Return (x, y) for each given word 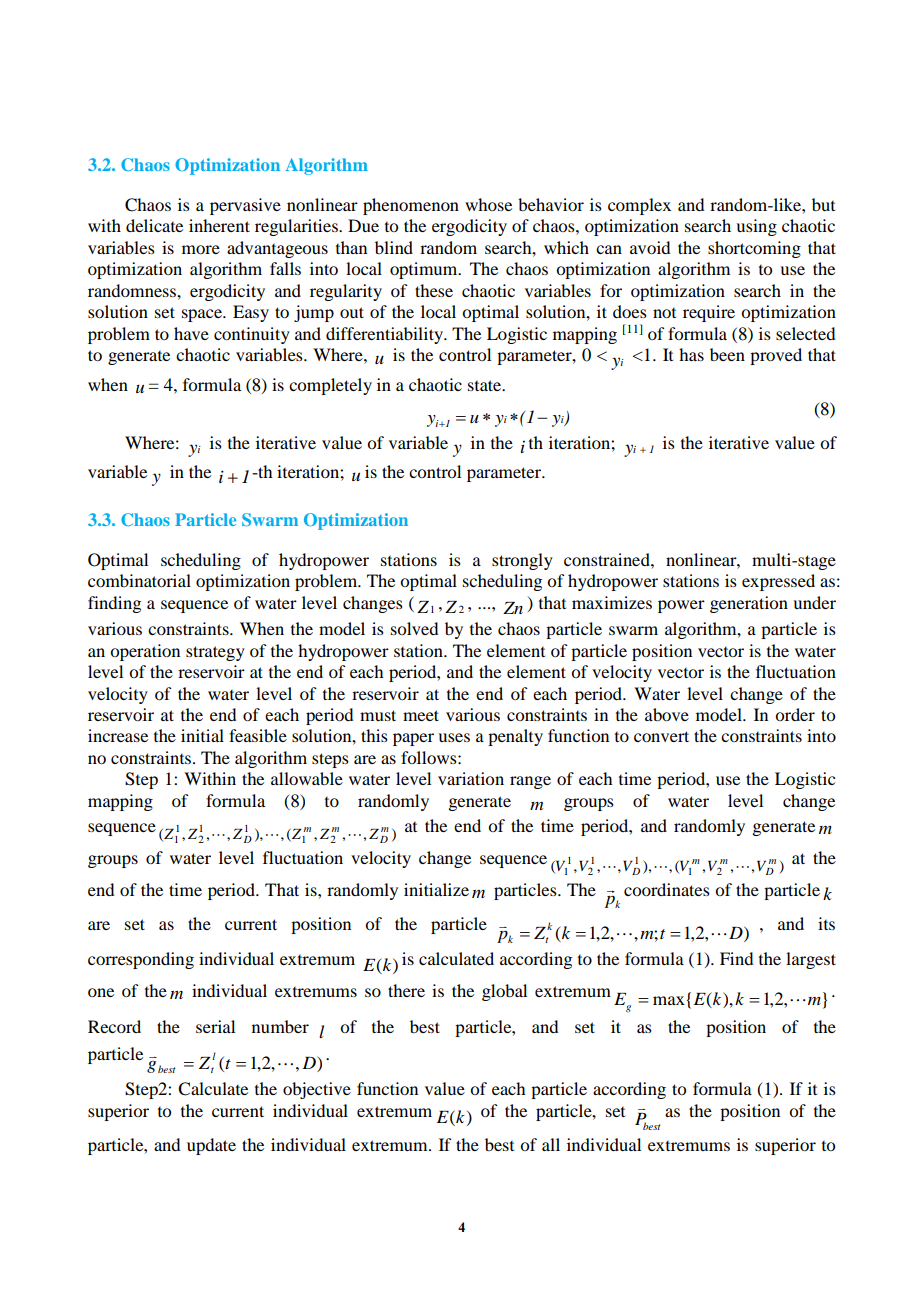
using (756, 227)
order (795, 714)
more (201, 249)
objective (317, 1090)
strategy (215, 653)
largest (811, 960)
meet (421, 715)
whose (488, 204)
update (211, 1146)
